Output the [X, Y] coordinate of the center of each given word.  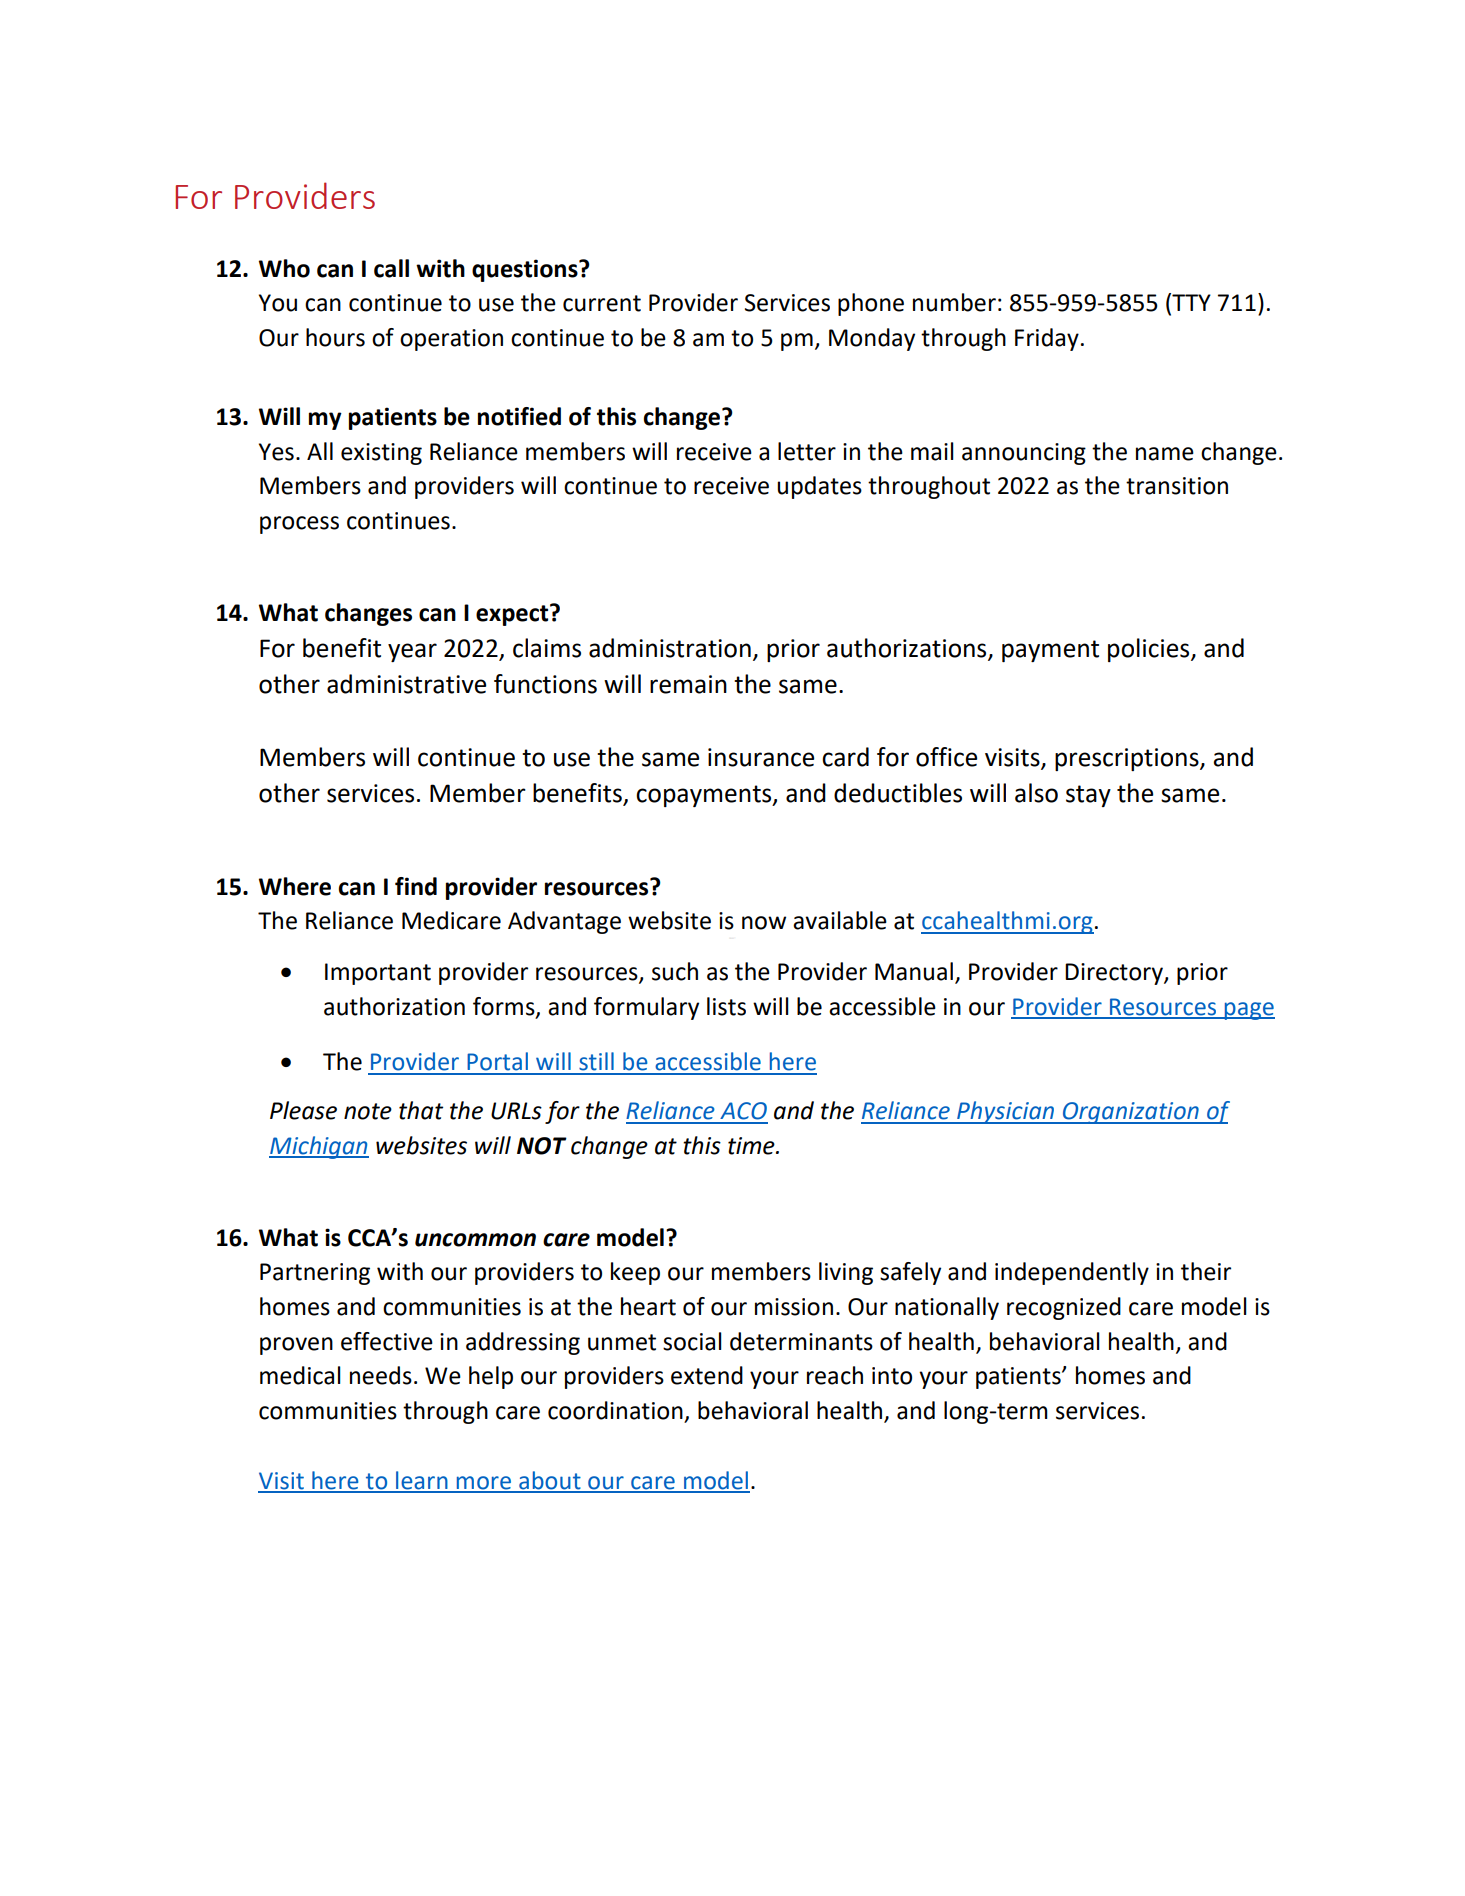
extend [707, 1375]
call [391, 268]
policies [1150, 650]
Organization [1130, 1113]
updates [819, 487]
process [299, 525]
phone [871, 304]
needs [381, 1375]
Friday [1047, 339]
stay [1088, 796]
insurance [761, 757]
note [368, 1111]
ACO [743, 1111]
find [416, 886]
